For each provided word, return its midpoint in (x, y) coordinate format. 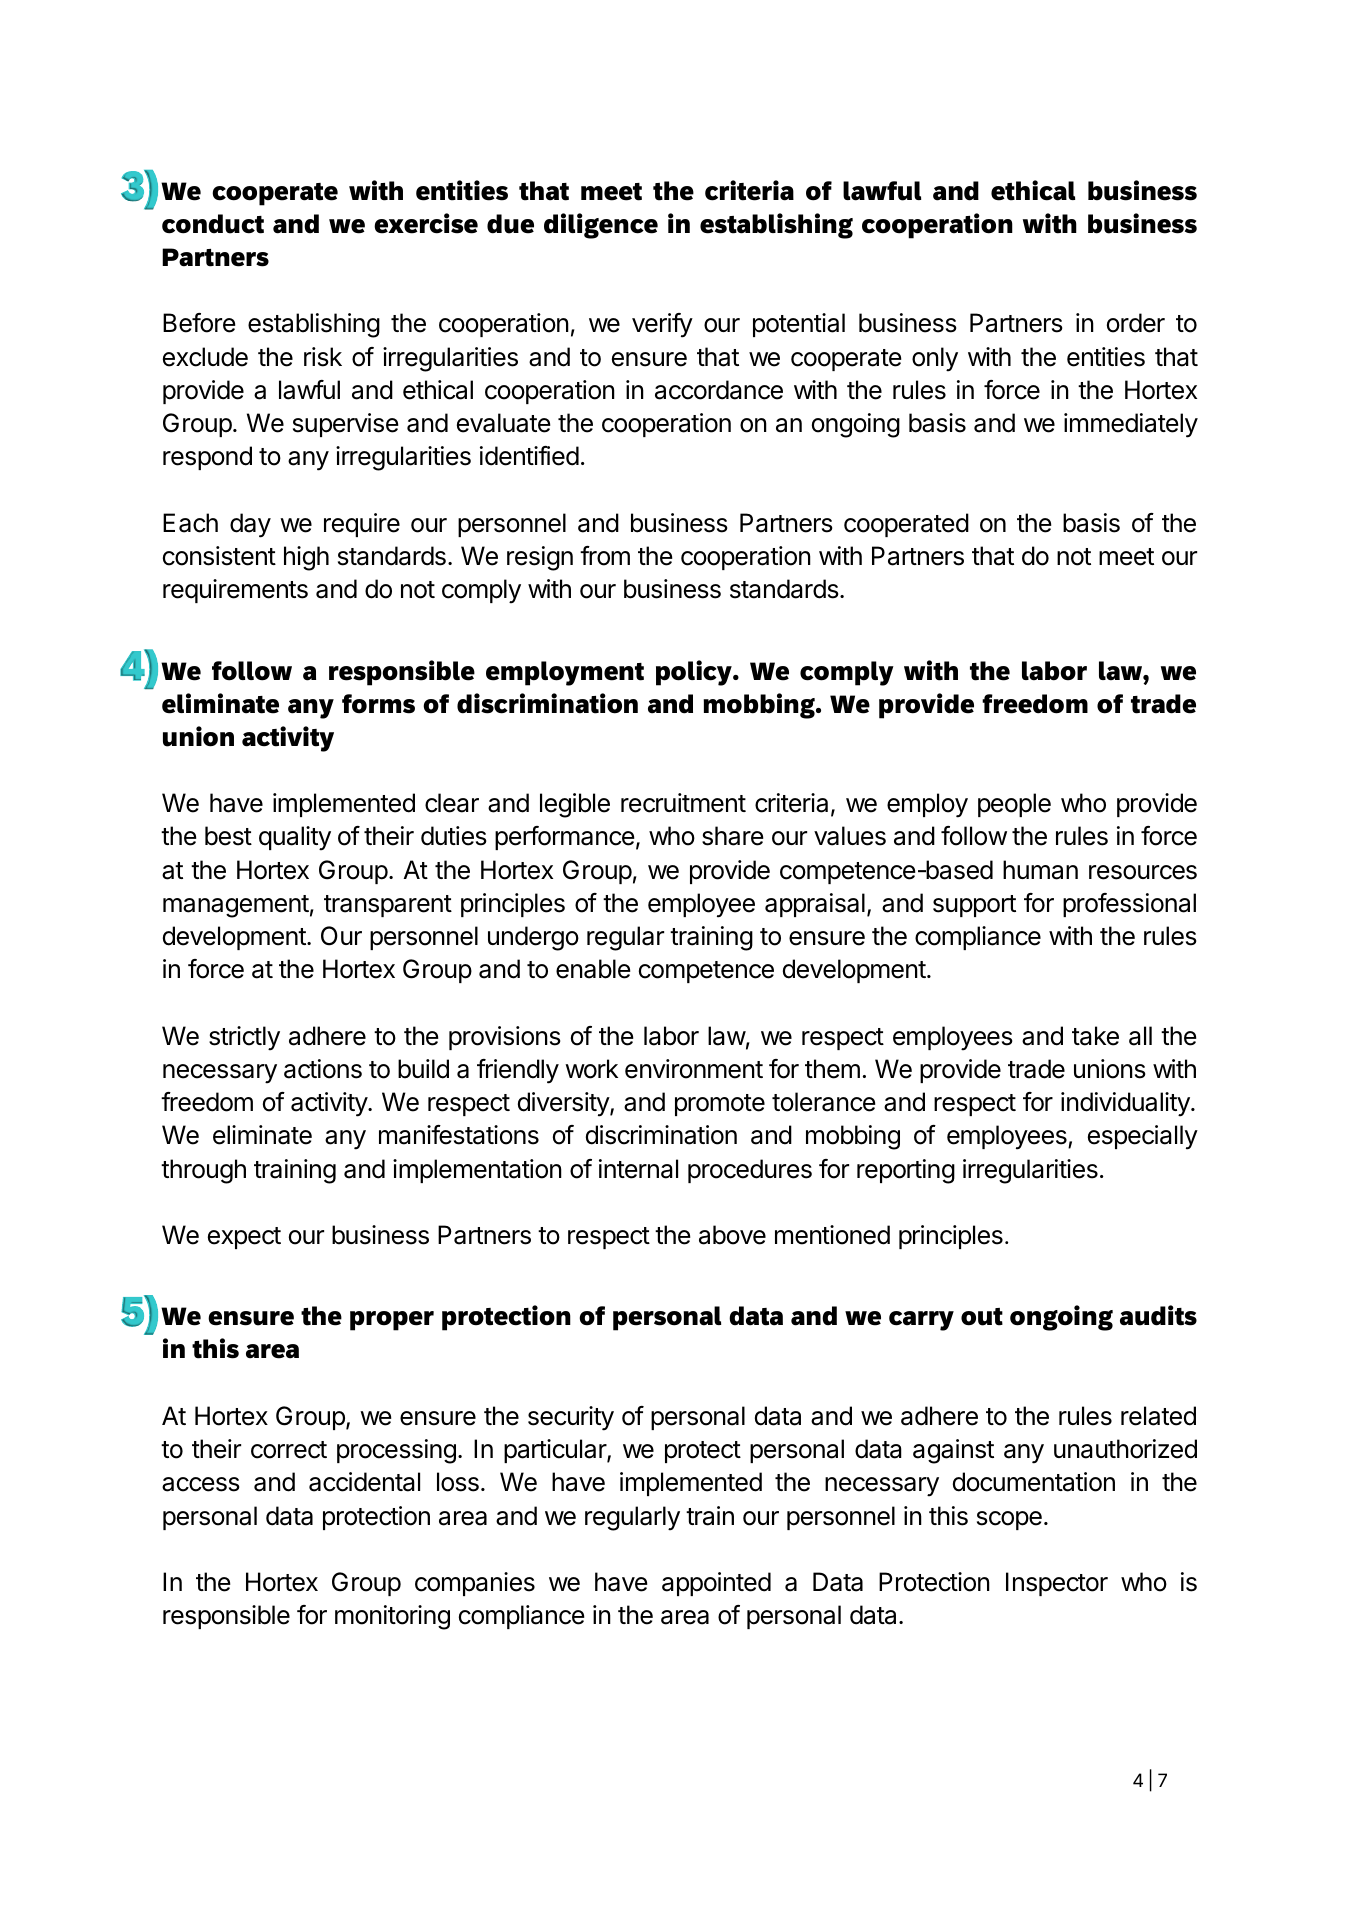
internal (638, 1169)
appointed (716, 1584)
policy (695, 673)
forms (378, 704)
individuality (1126, 1104)
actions (323, 1069)
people (1014, 805)
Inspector (1057, 1584)
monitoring (392, 1617)
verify (662, 325)
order (1136, 323)
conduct (213, 224)
